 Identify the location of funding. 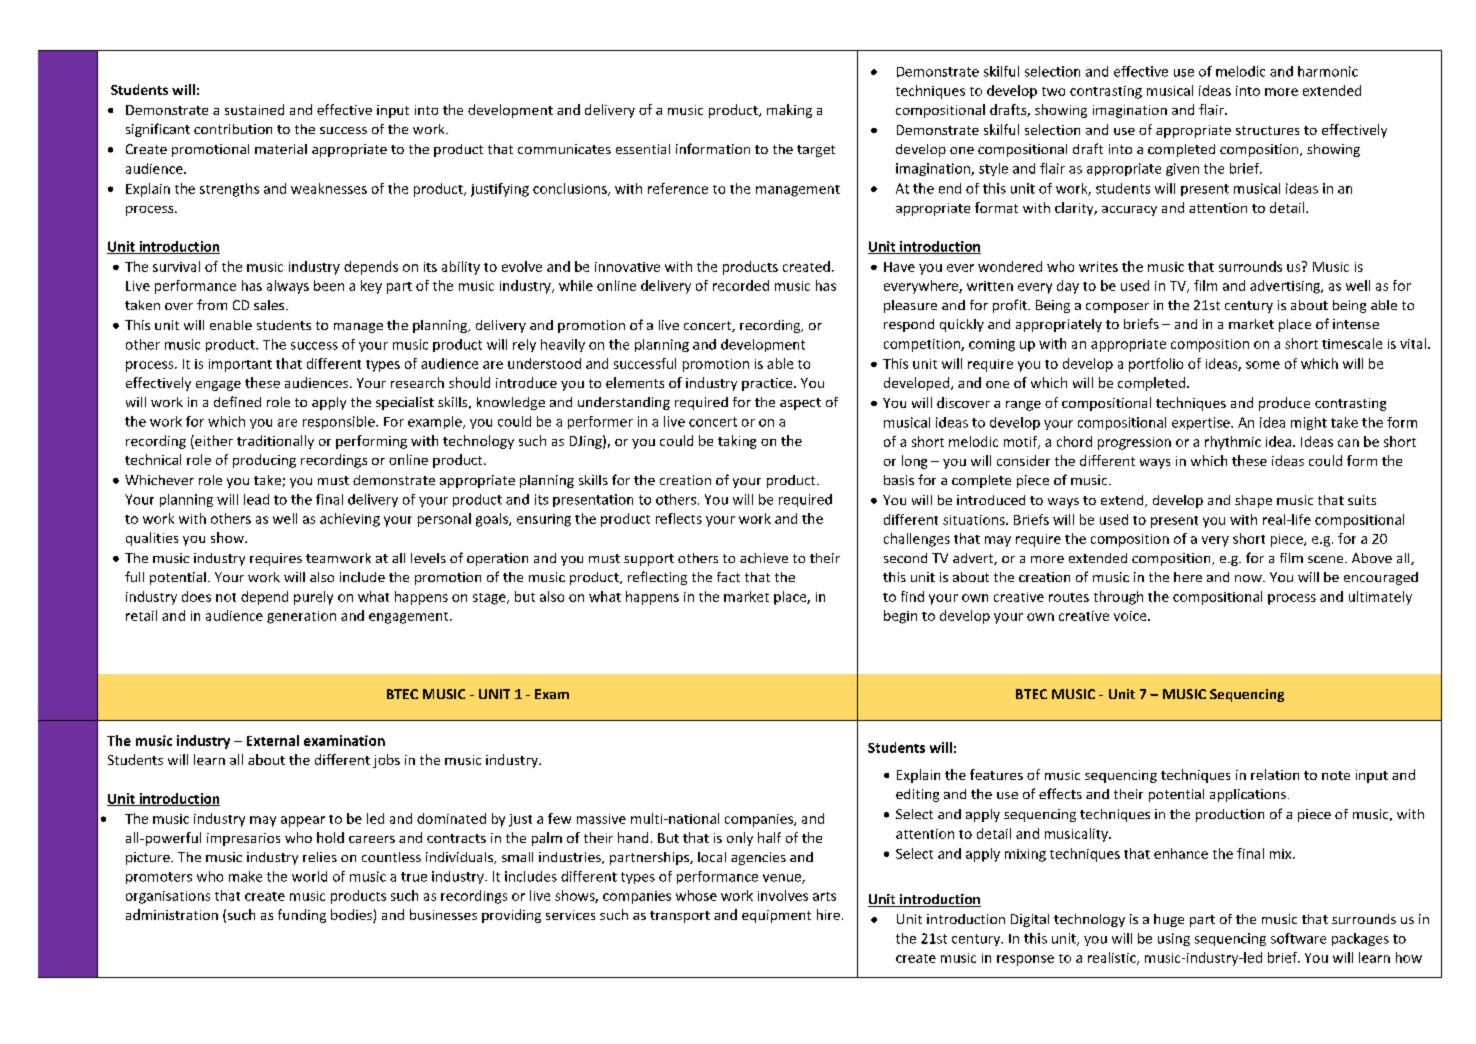
(302, 916).
